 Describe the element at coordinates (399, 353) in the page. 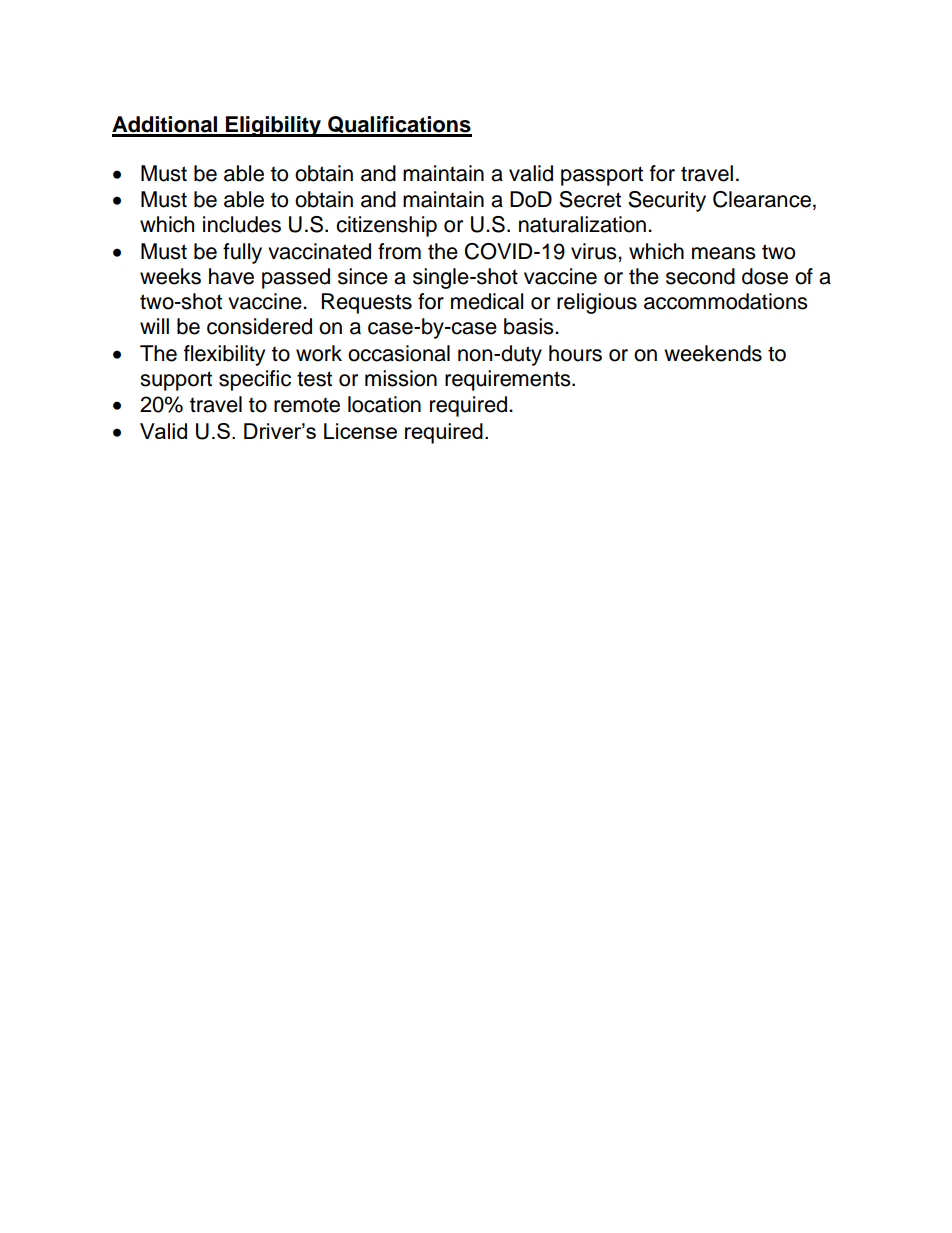

I see `occasional` at that location.
